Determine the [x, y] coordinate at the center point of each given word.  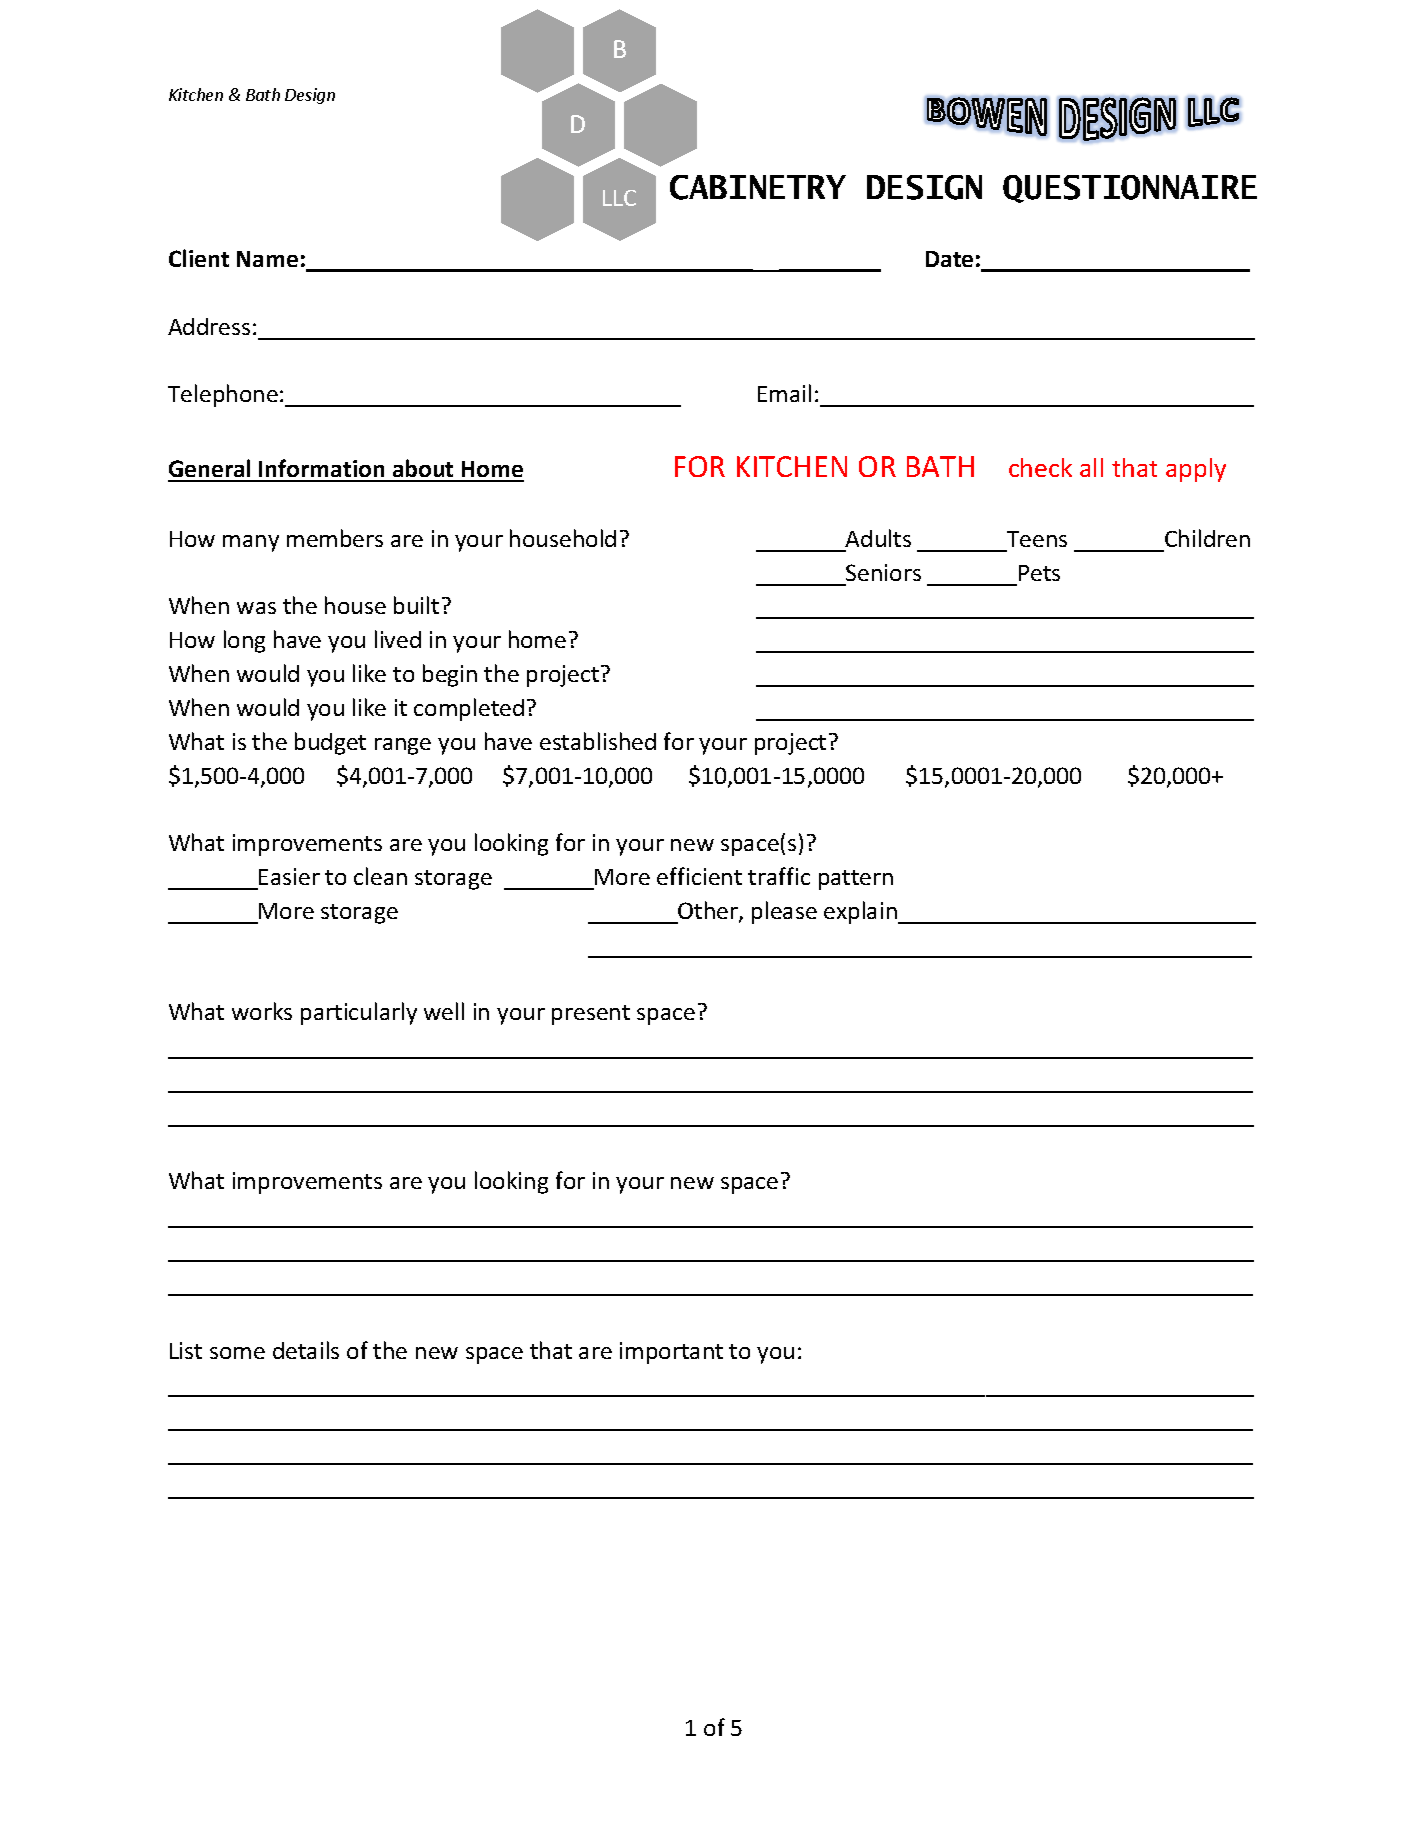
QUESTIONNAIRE [1130, 189]
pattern [856, 880]
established [598, 741]
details [306, 1350]
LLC [619, 198]
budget [330, 743]
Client [199, 258]
